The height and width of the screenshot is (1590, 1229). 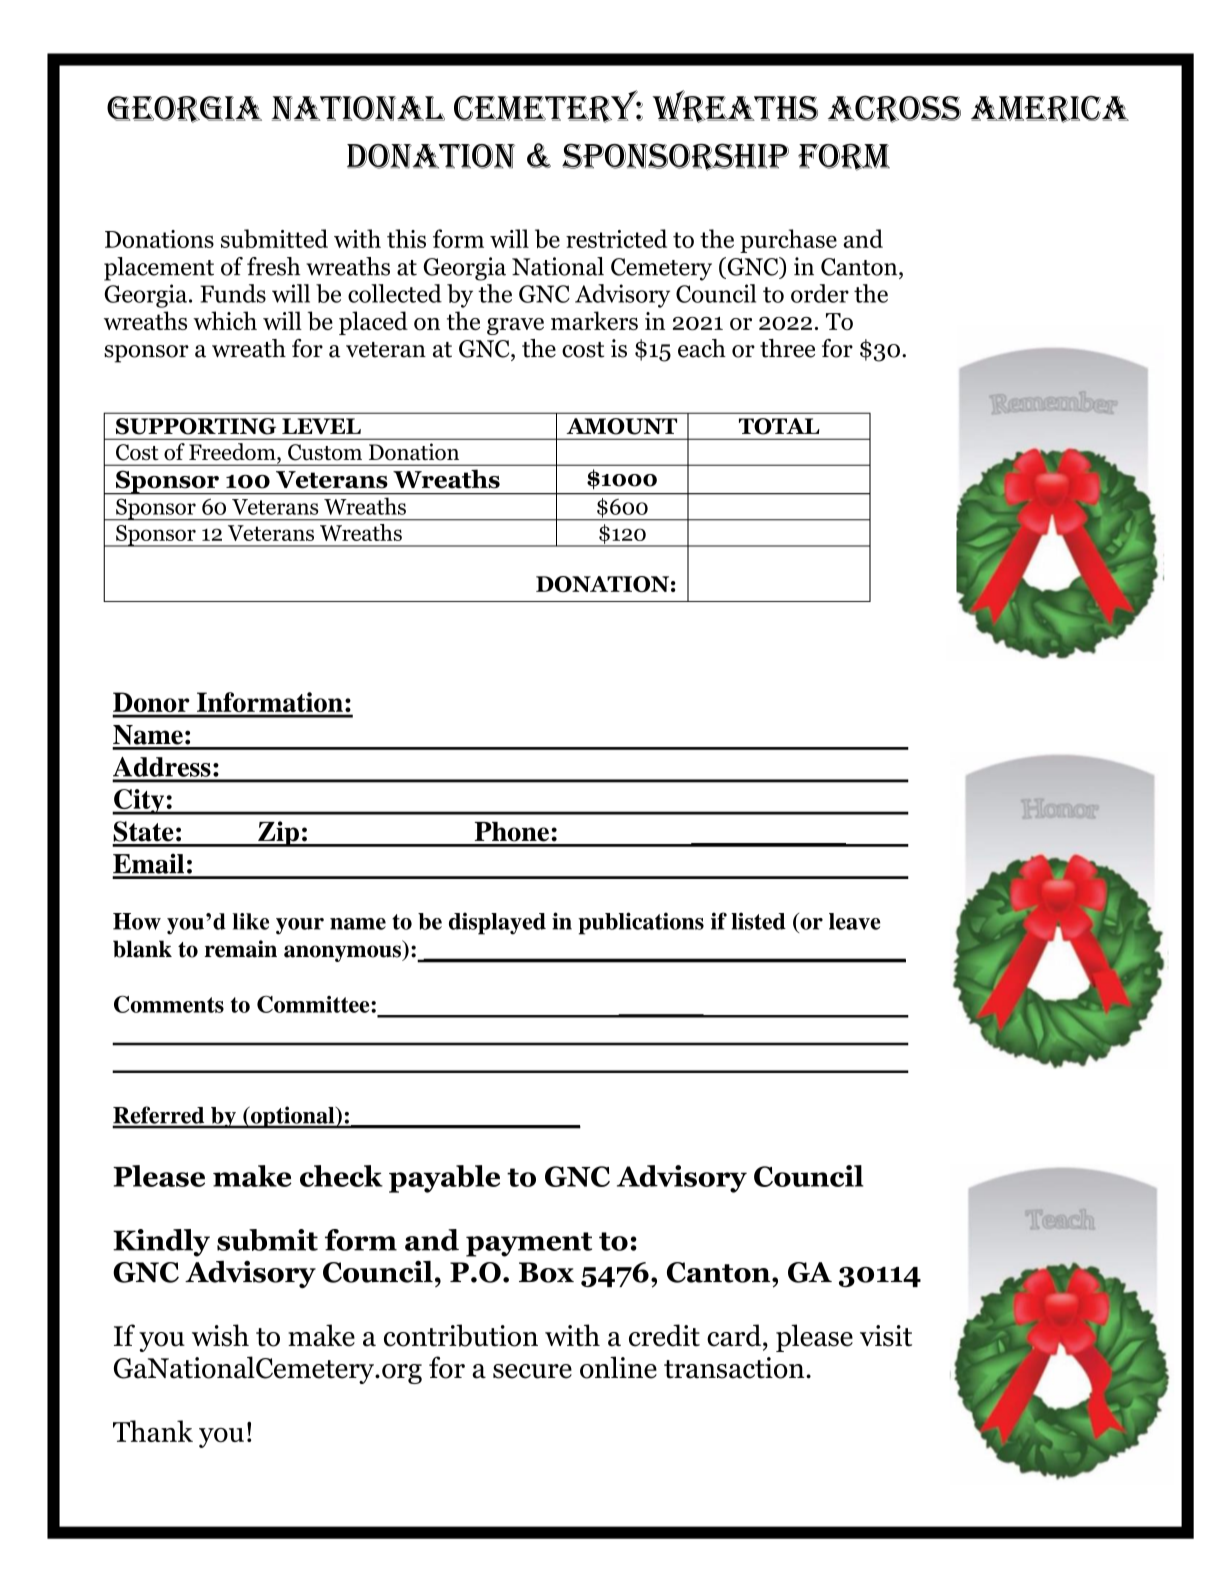 What do you see at coordinates (220, 1335) in the screenshot?
I see `wish` at bounding box center [220, 1335].
